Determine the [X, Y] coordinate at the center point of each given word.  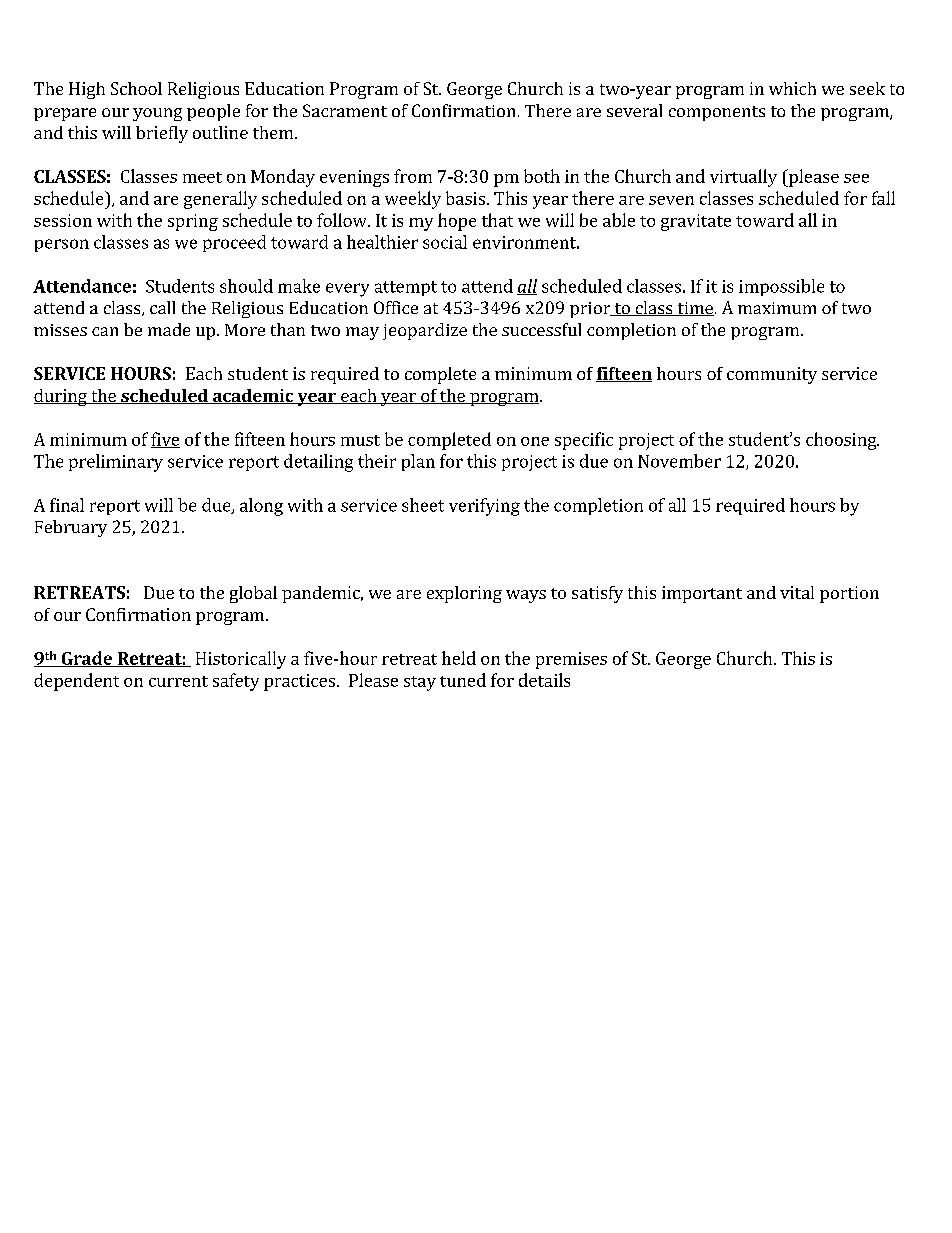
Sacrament [345, 110]
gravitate [696, 222]
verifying [484, 507]
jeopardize [425, 331]
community [772, 375]
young [157, 114]
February [71, 528]
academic [253, 396]
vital [797, 592]
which [792, 88]
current [178, 681]
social [445, 242]
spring [193, 222]
